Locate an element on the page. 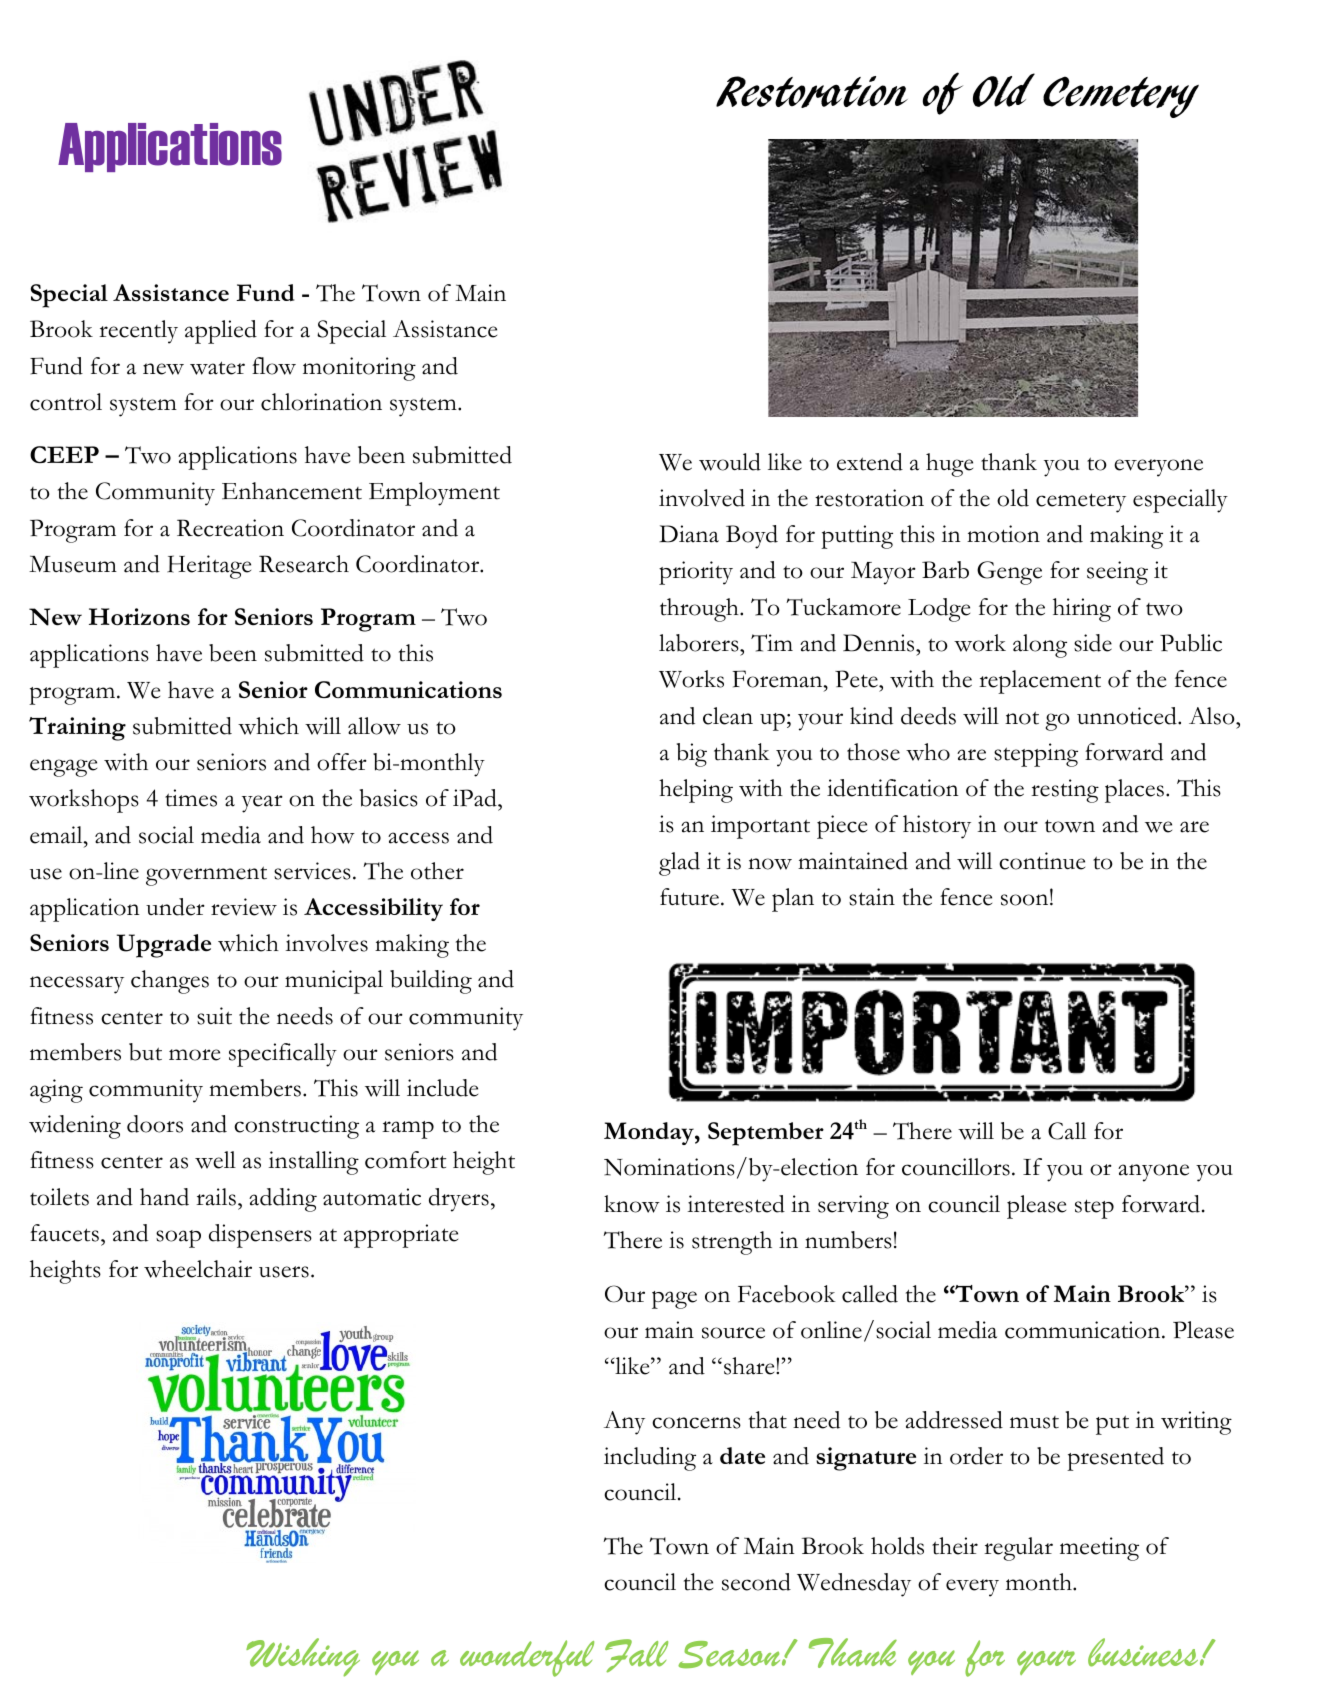 This image has height=1704, width=1317. resting is located at coordinates (1065, 791).
